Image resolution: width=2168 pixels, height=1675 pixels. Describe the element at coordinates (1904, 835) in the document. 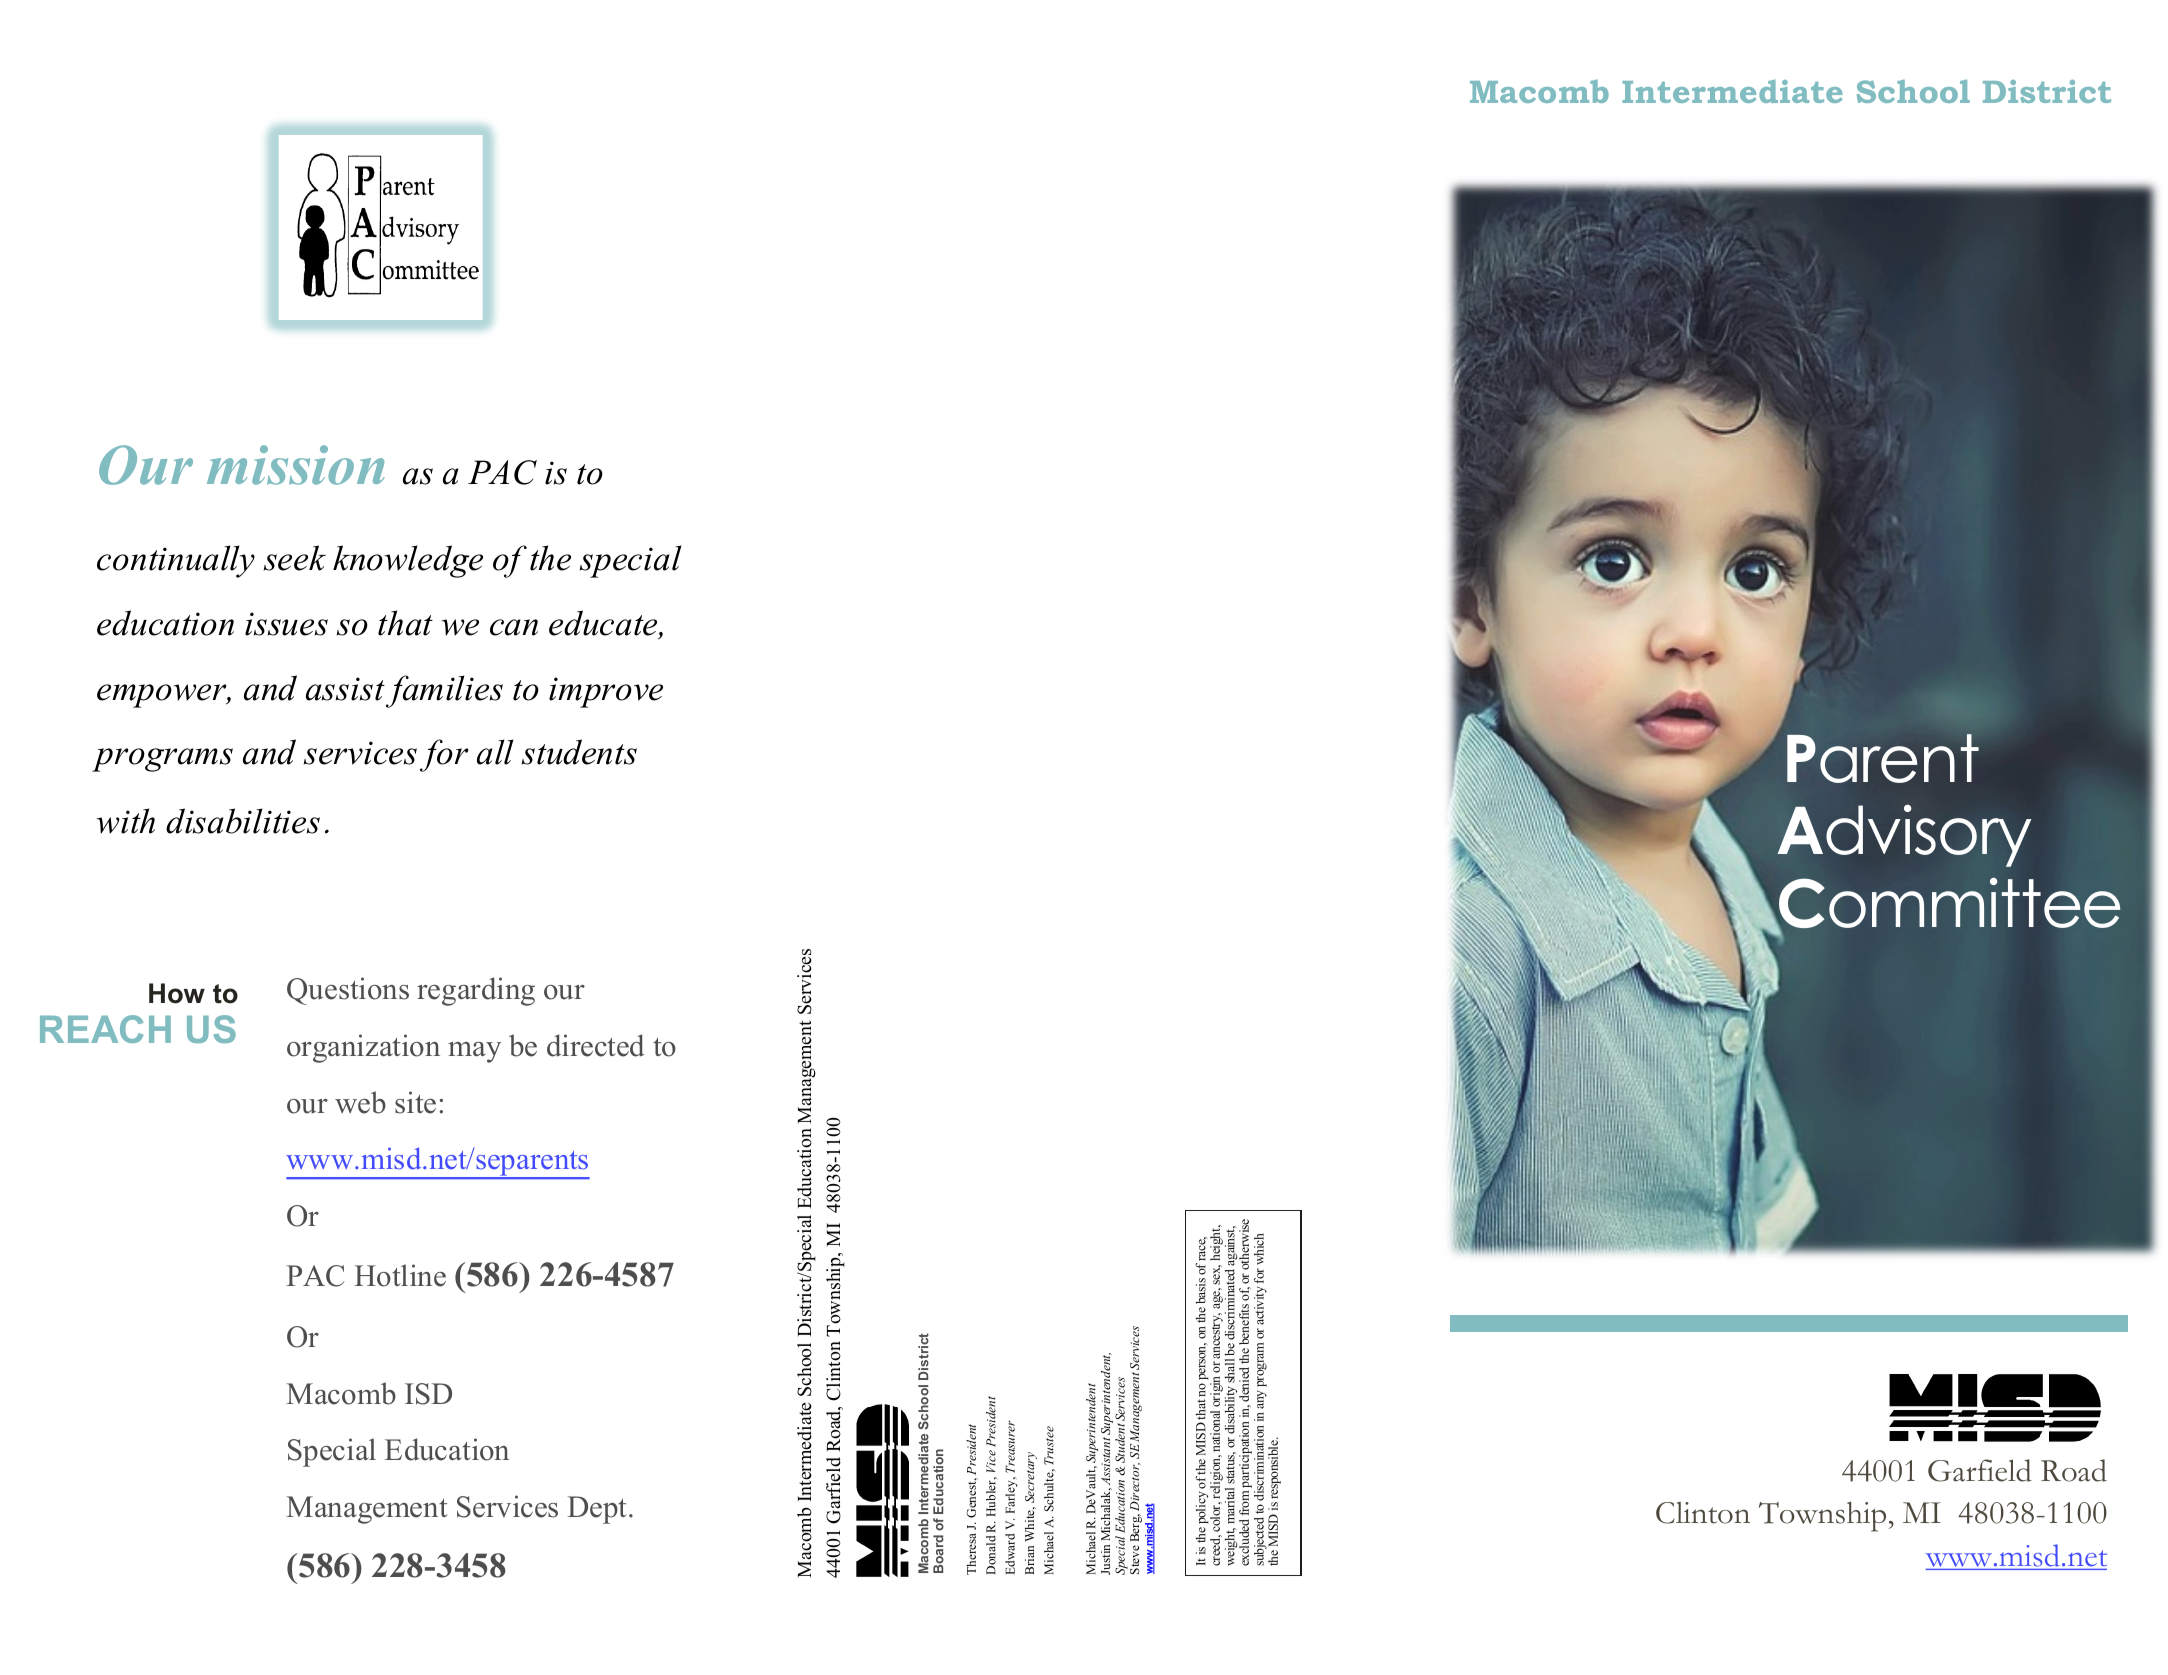

I see `Advisory` at that location.
